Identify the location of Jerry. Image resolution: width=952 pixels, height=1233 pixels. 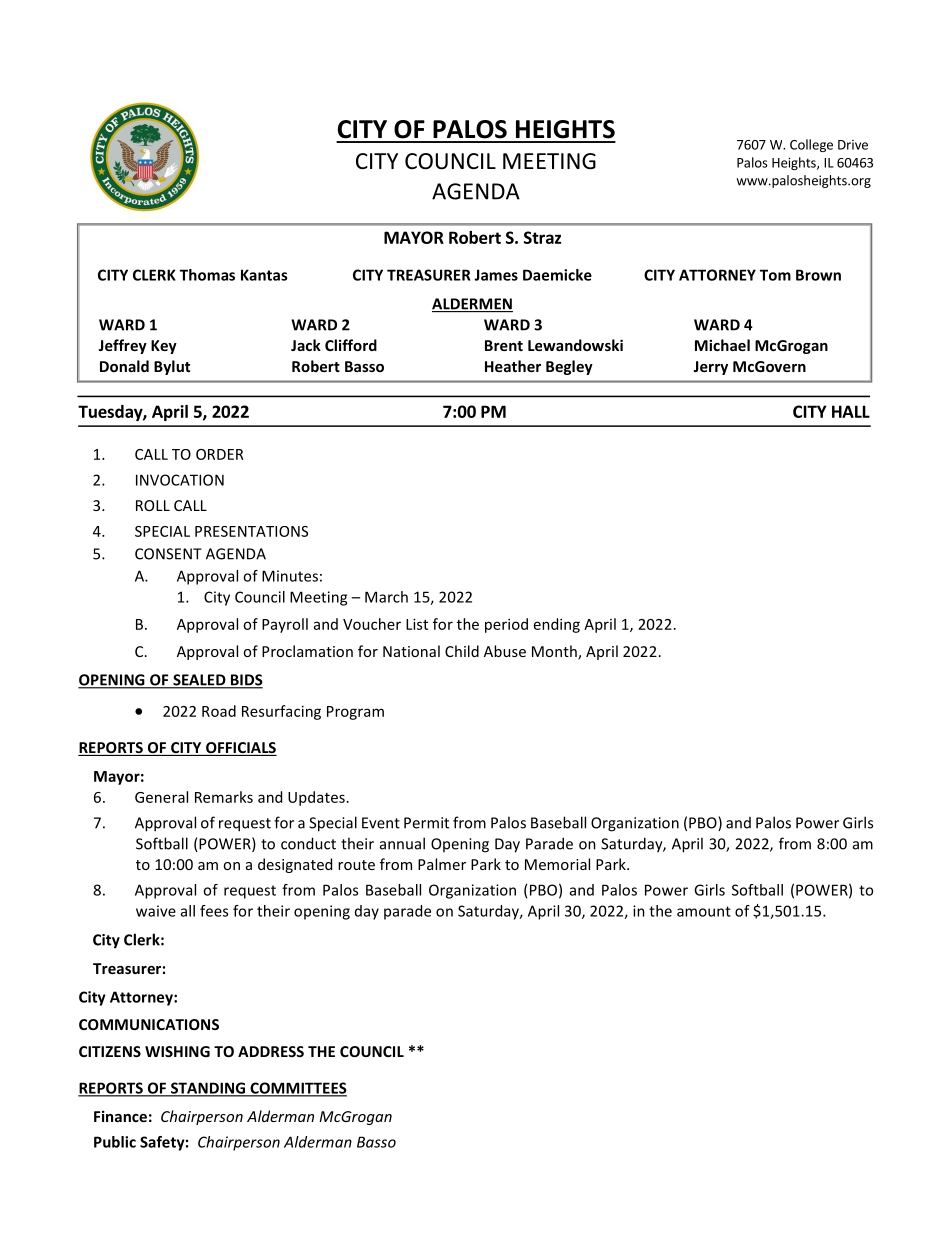
(710, 368).
